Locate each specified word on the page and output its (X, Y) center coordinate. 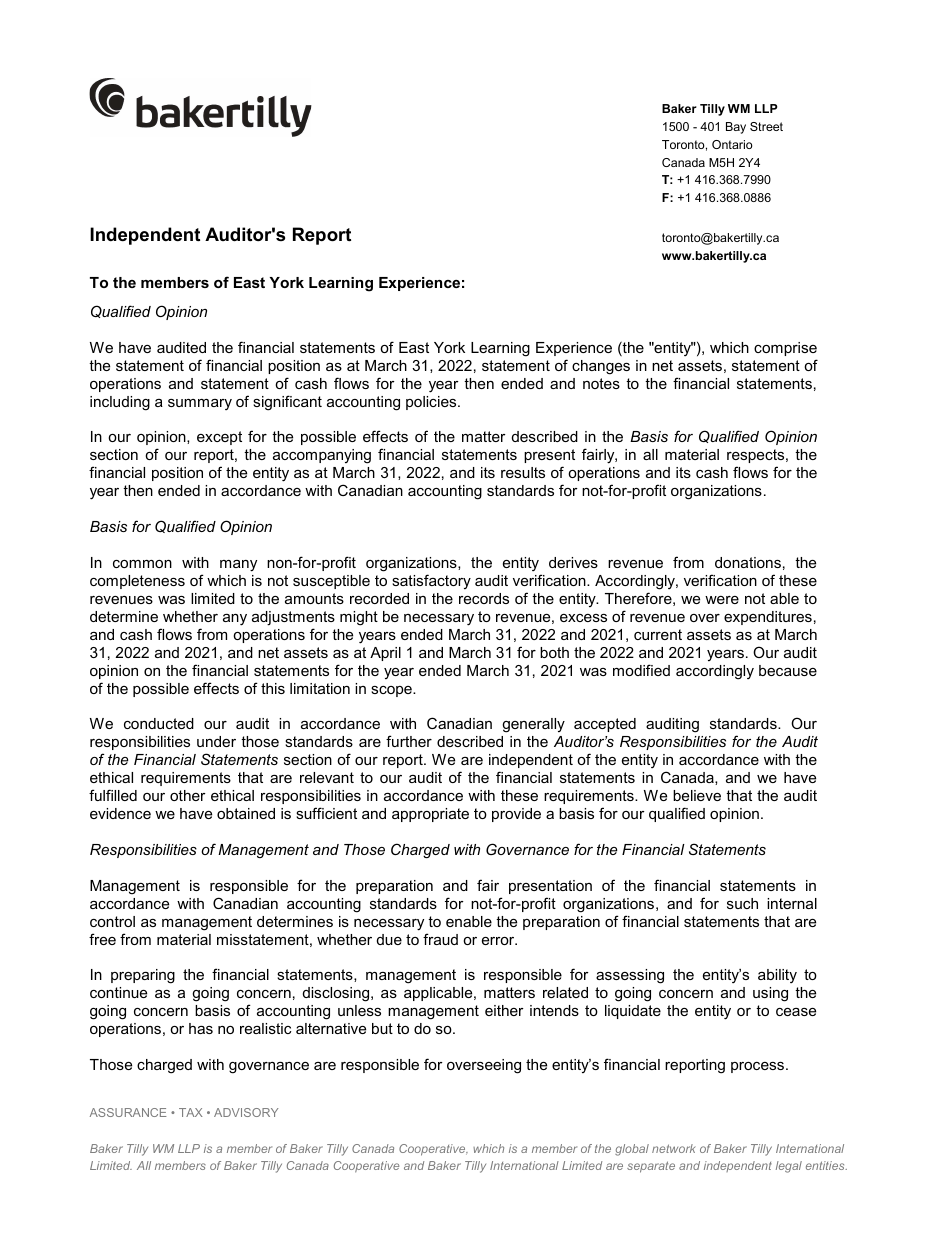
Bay (736, 128)
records (484, 598)
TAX (190, 1112)
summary (200, 404)
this (273, 688)
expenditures (768, 618)
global (632, 1150)
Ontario (732, 144)
